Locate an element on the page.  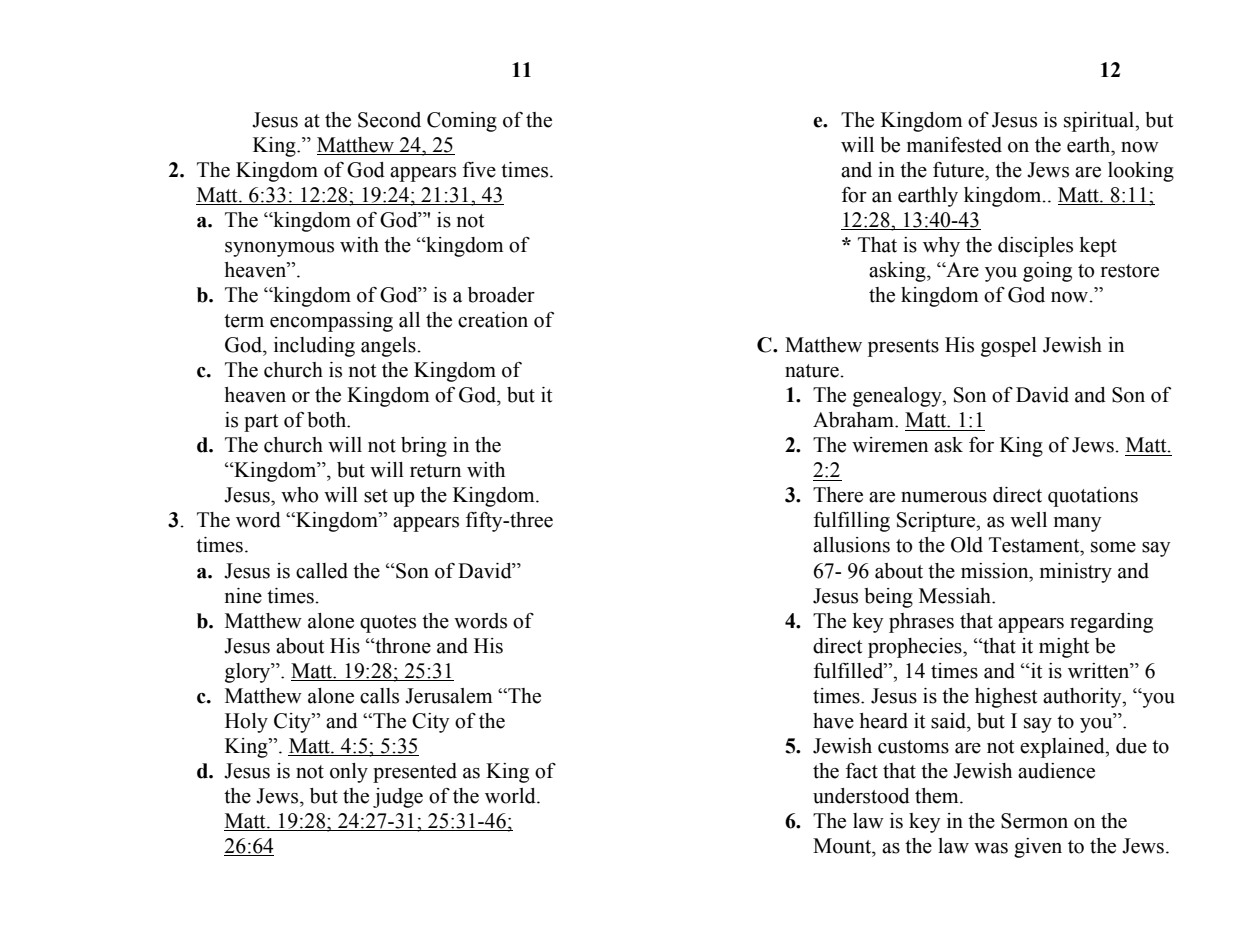
five is located at coordinates (479, 170).
